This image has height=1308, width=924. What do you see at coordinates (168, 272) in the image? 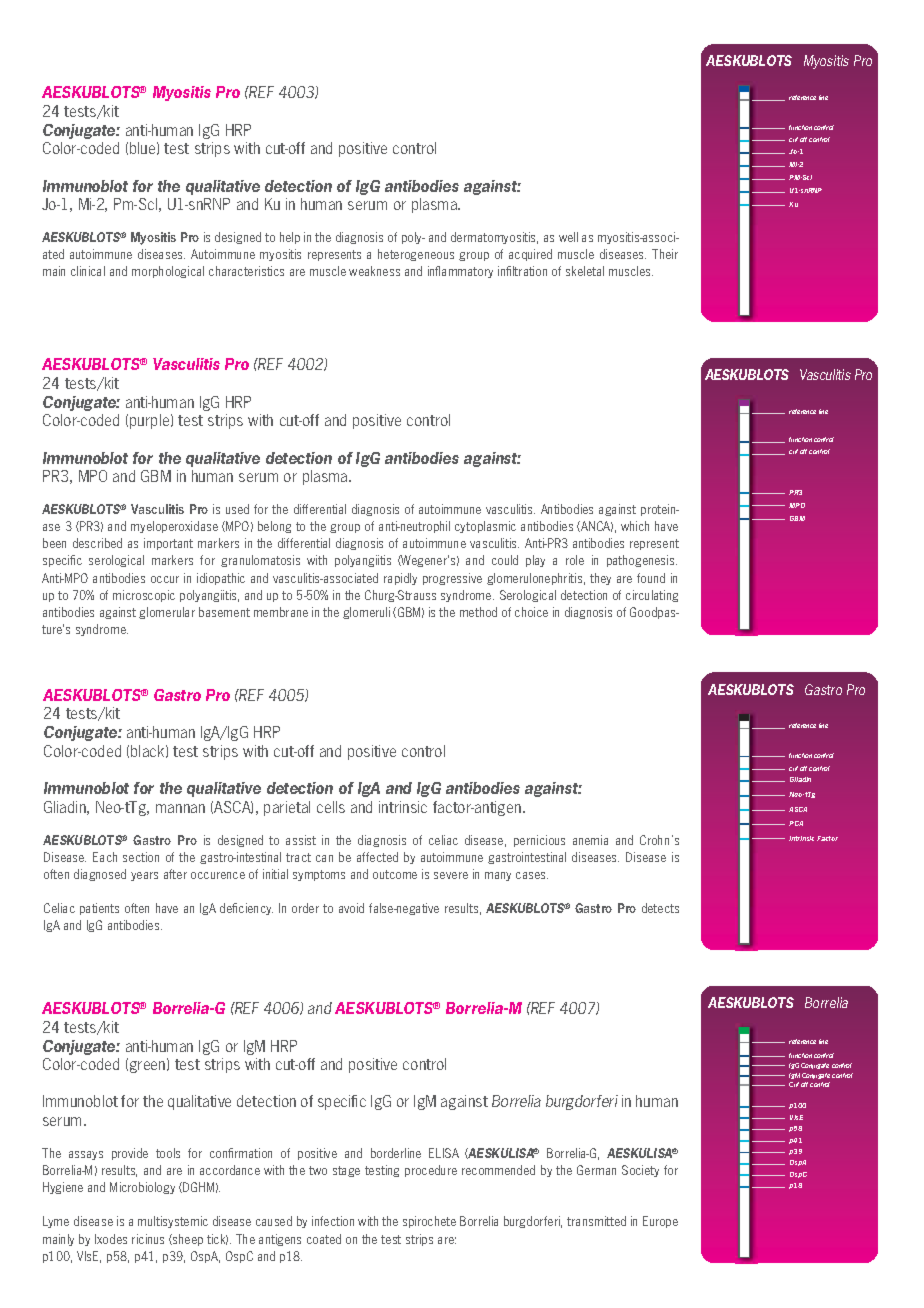
I see `morphological` at bounding box center [168, 272].
